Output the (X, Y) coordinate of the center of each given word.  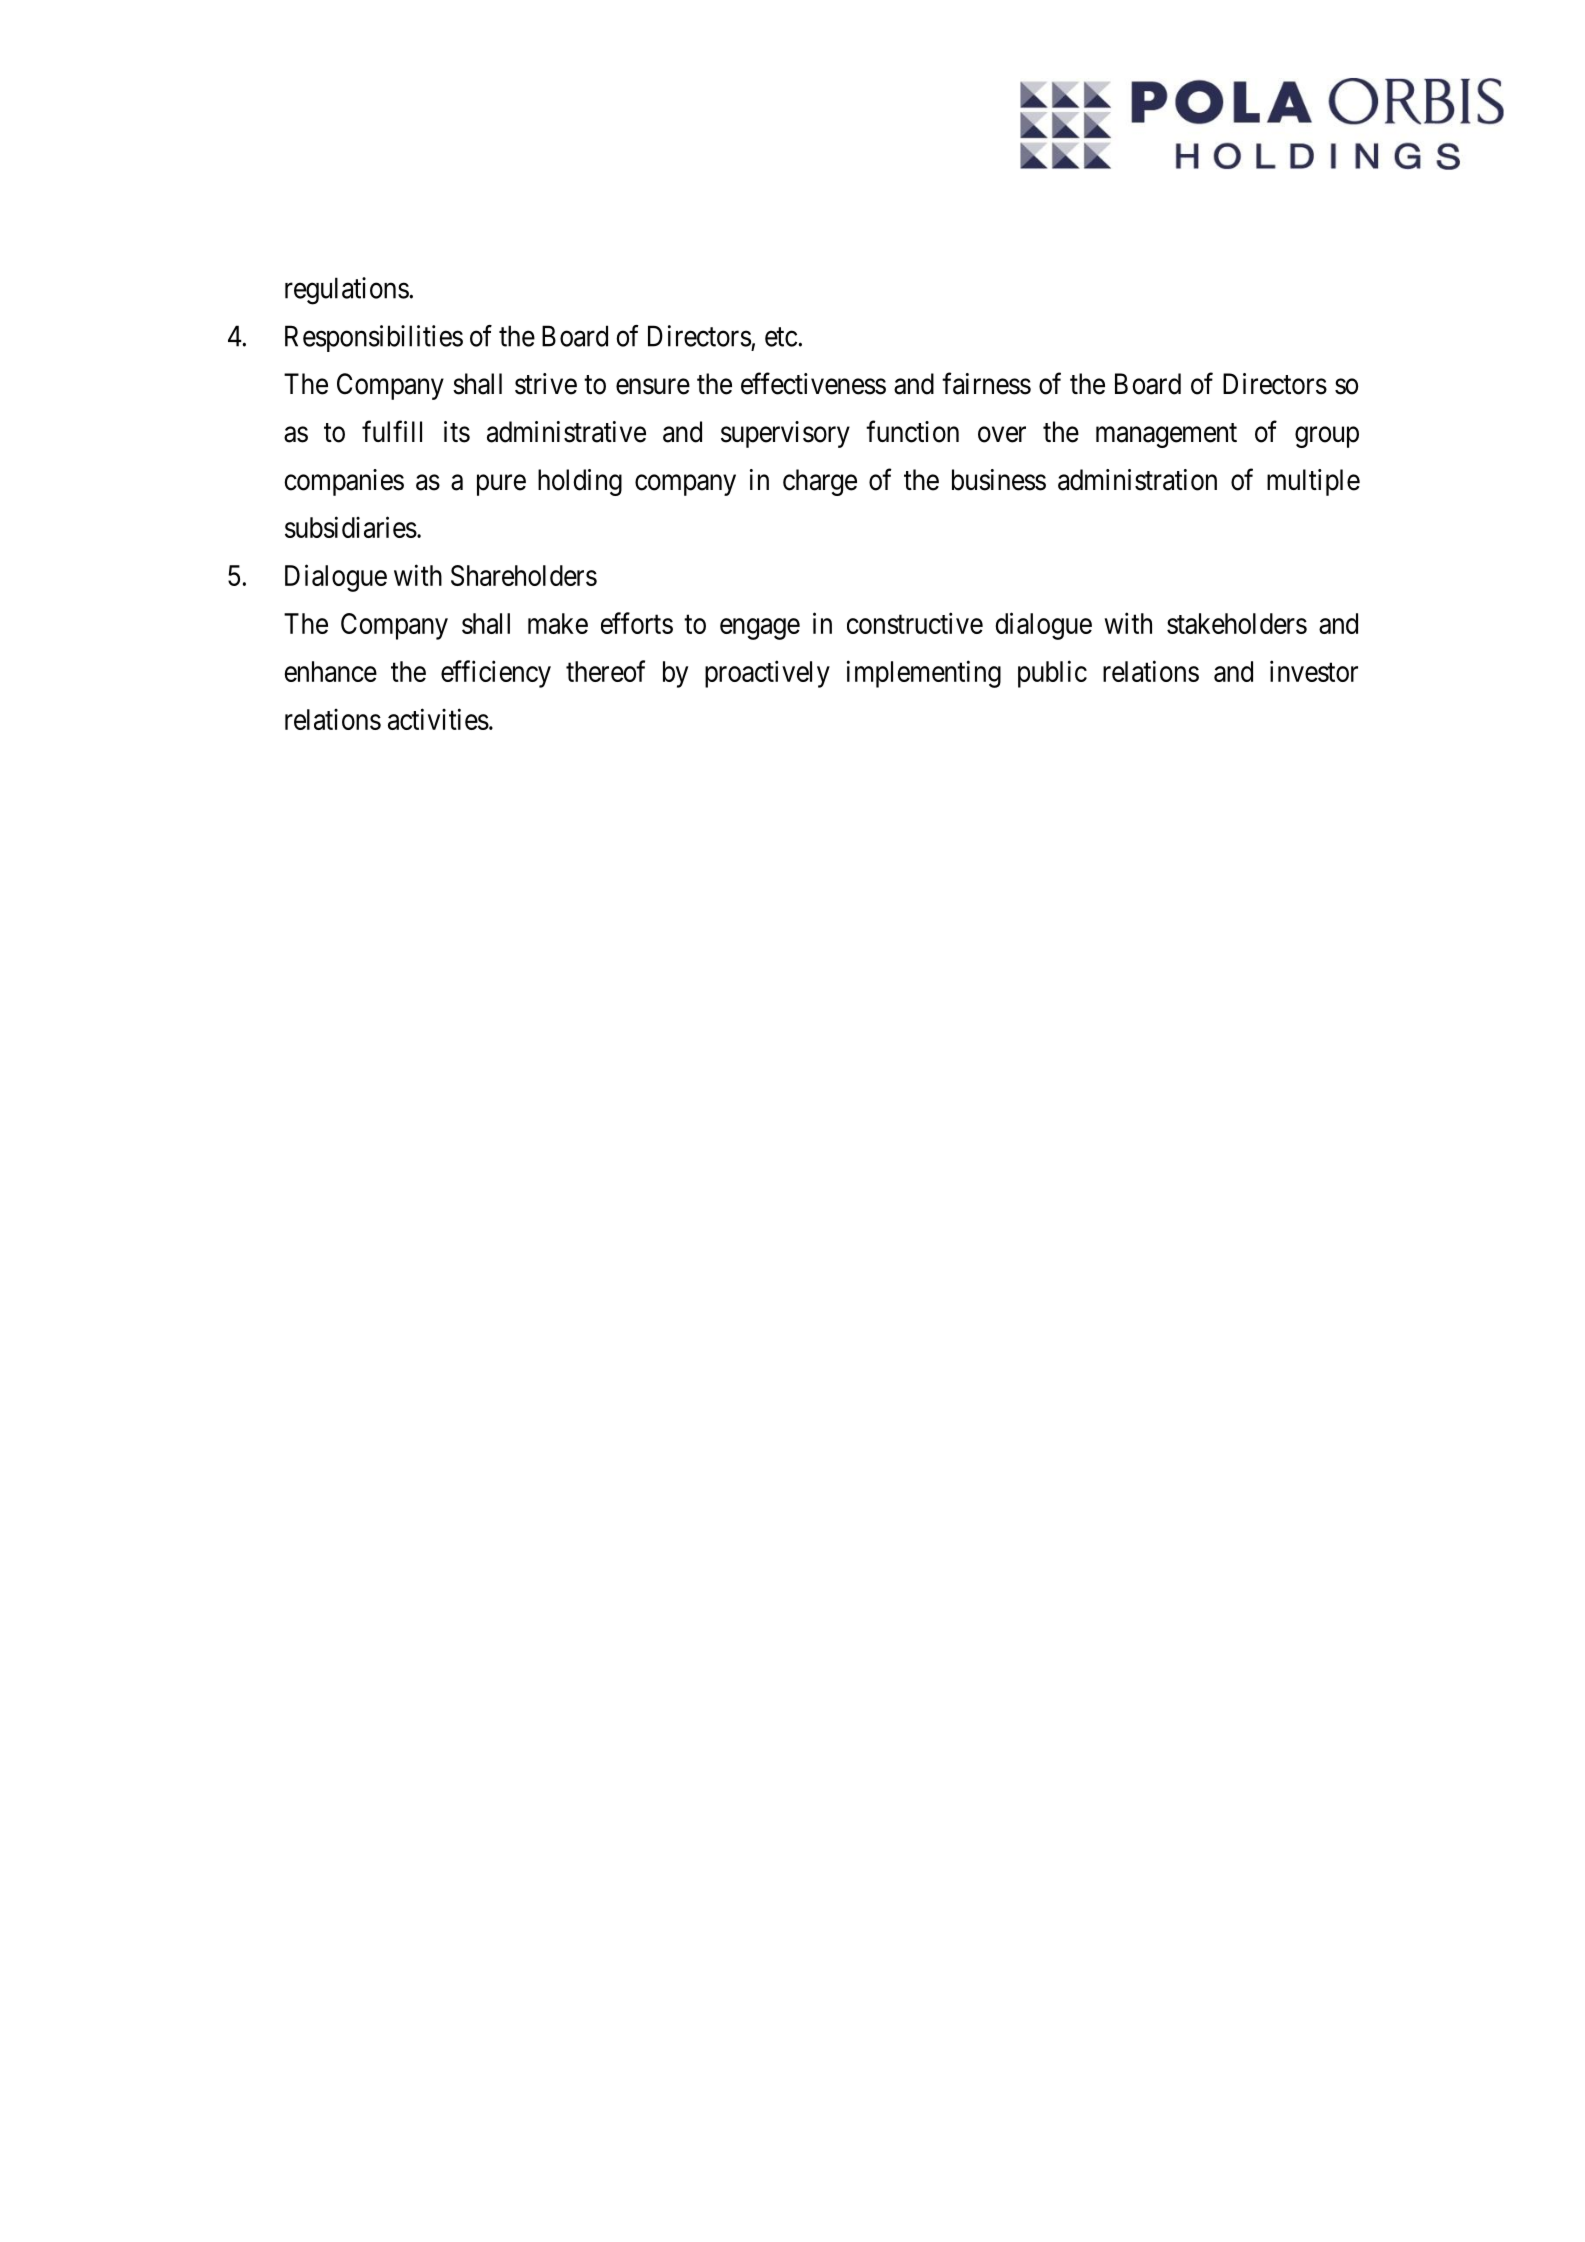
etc (781, 337)
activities (438, 719)
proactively (767, 674)
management (1166, 435)
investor (1314, 671)
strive (546, 384)
